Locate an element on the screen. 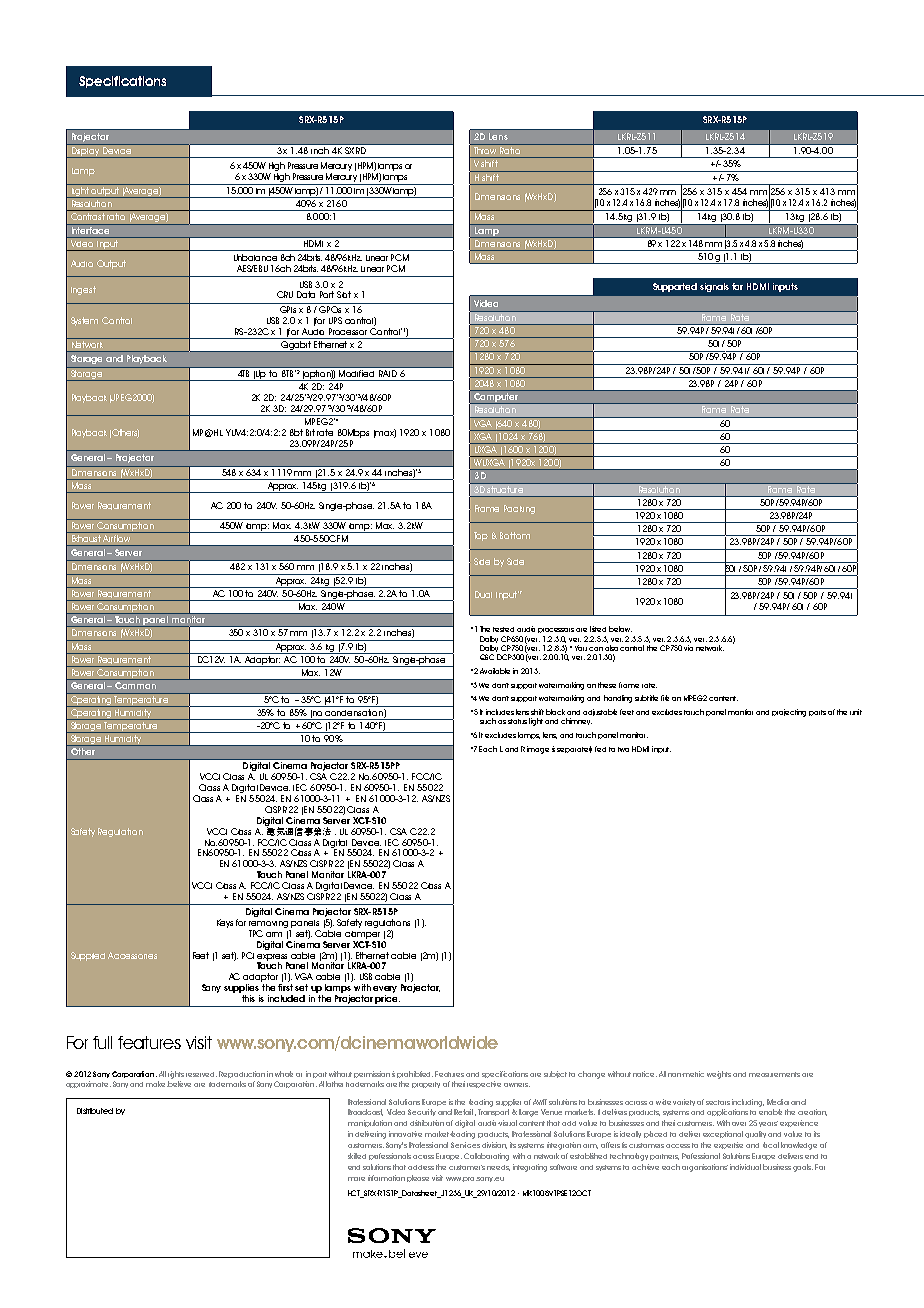 The image size is (924, 1308). measurements is located at coordinates (774, 1074).
